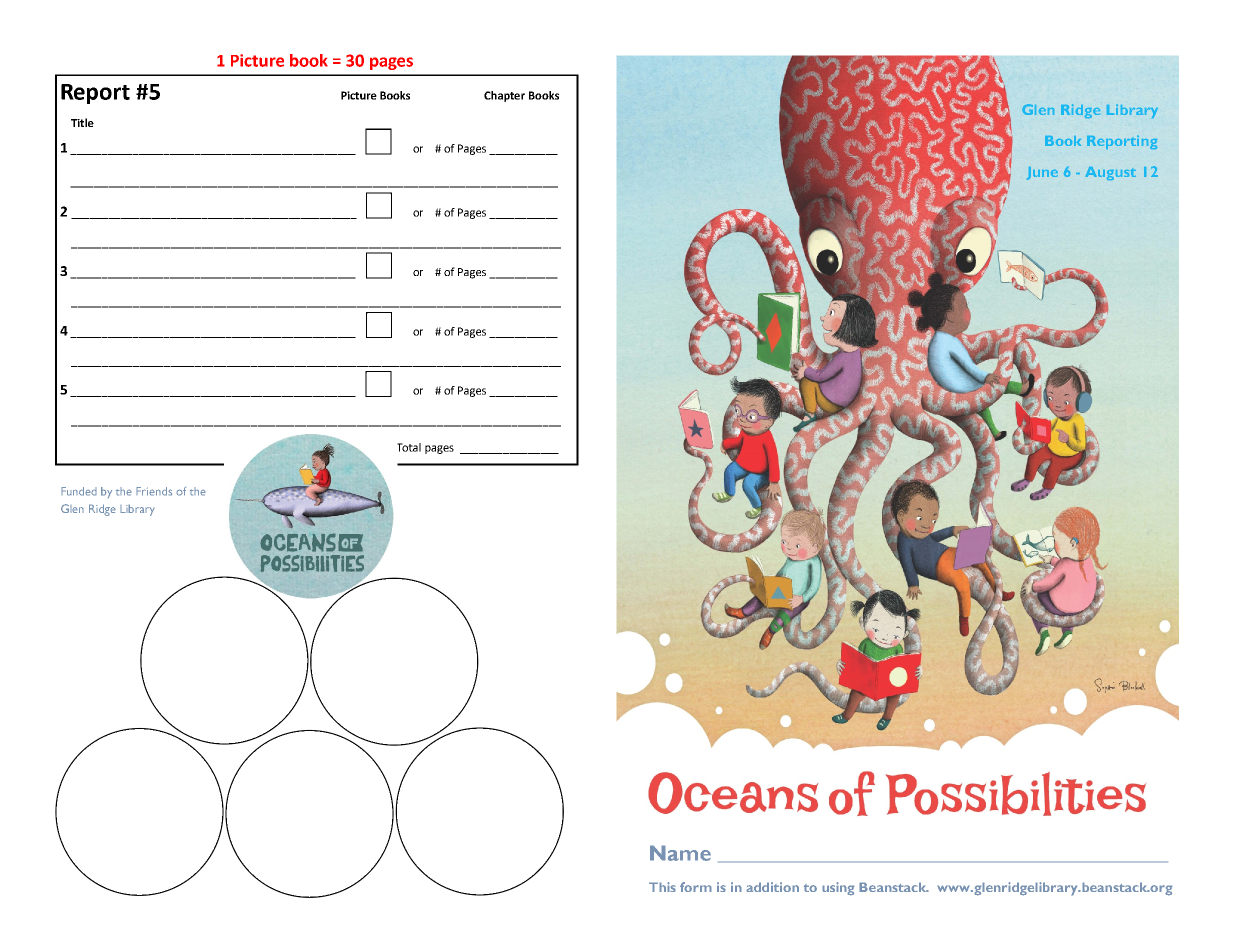 The width and height of the page is (1233, 952). I want to click on addition, so click(772, 887).
